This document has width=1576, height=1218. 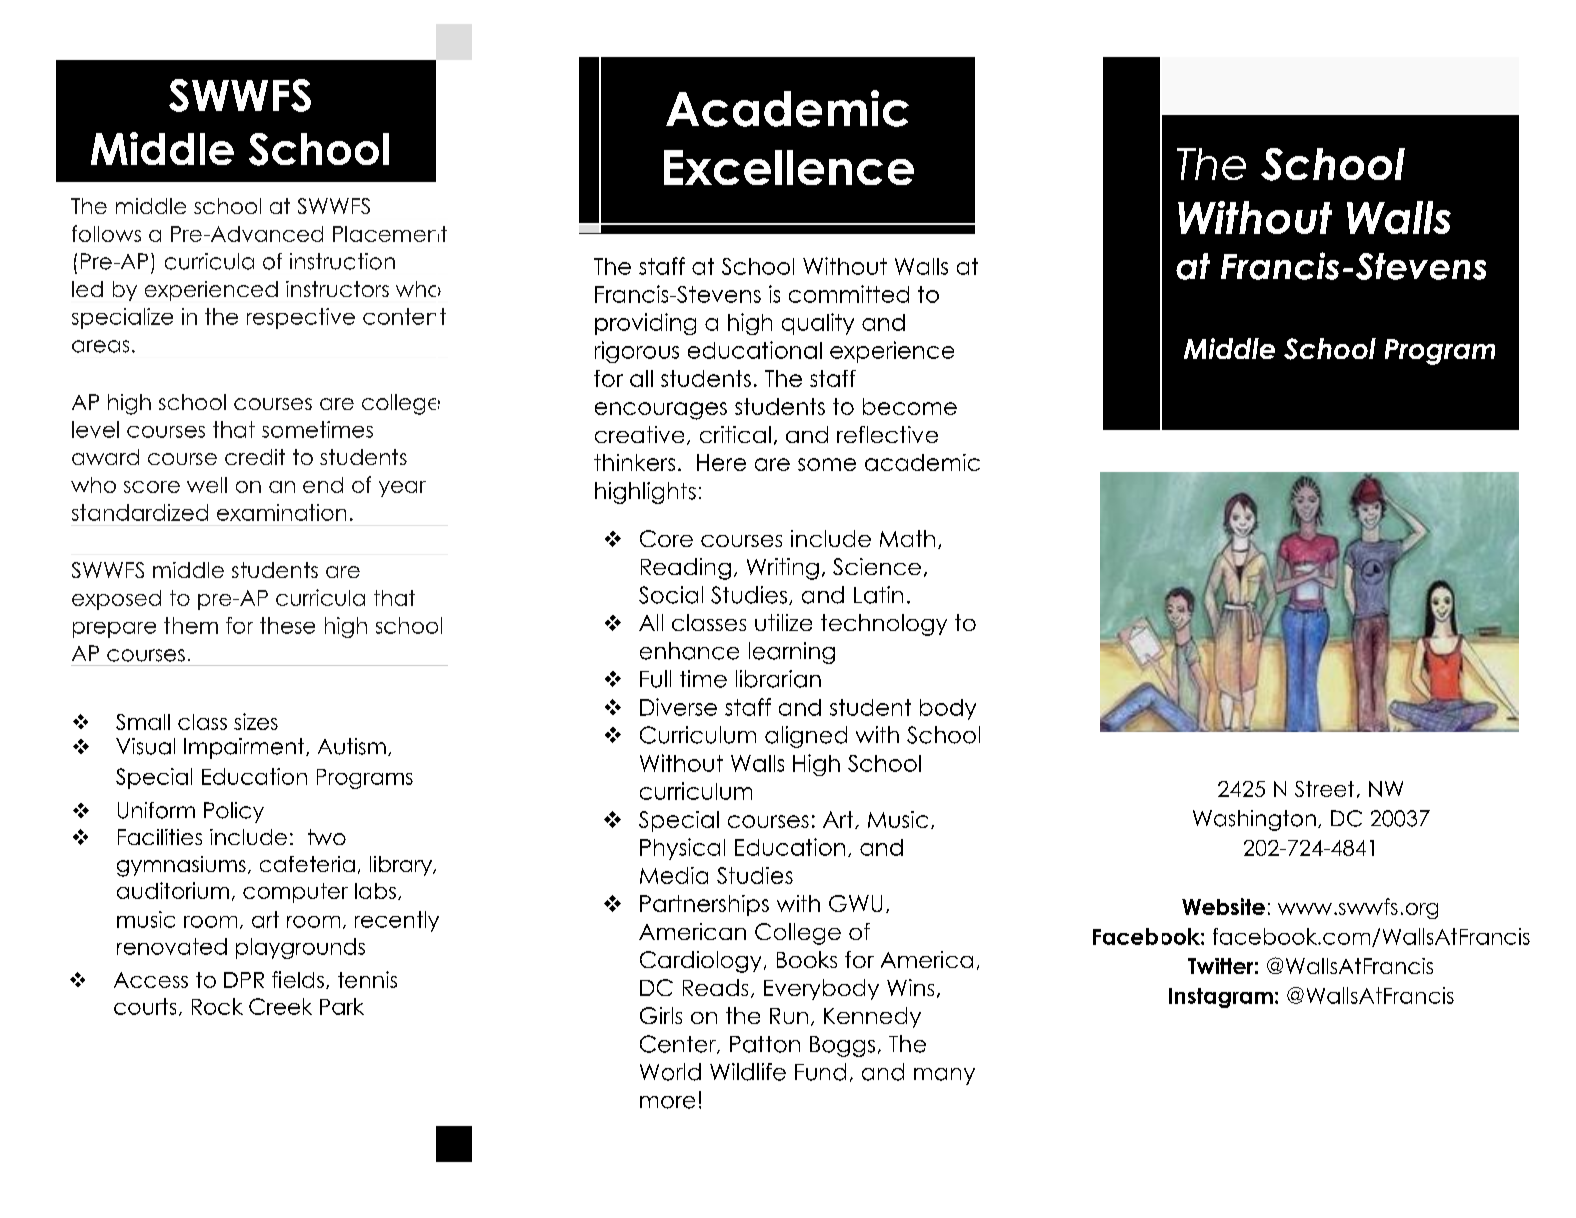 I want to click on Rock, so click(x=217, y=1006).
